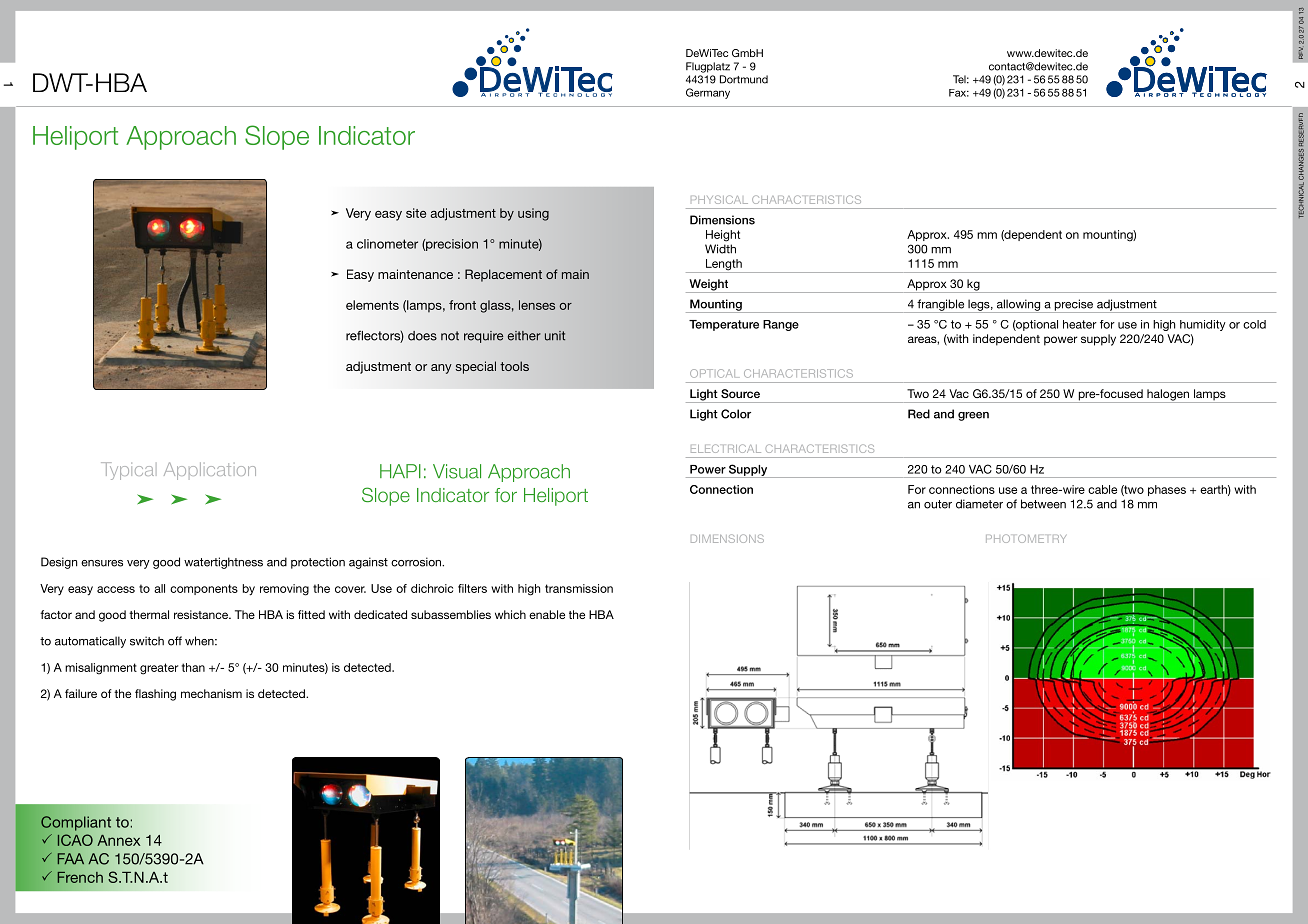  Describe the element at coordinates (744, 79) in the screenshot. I see `Dortmund` at that location.
